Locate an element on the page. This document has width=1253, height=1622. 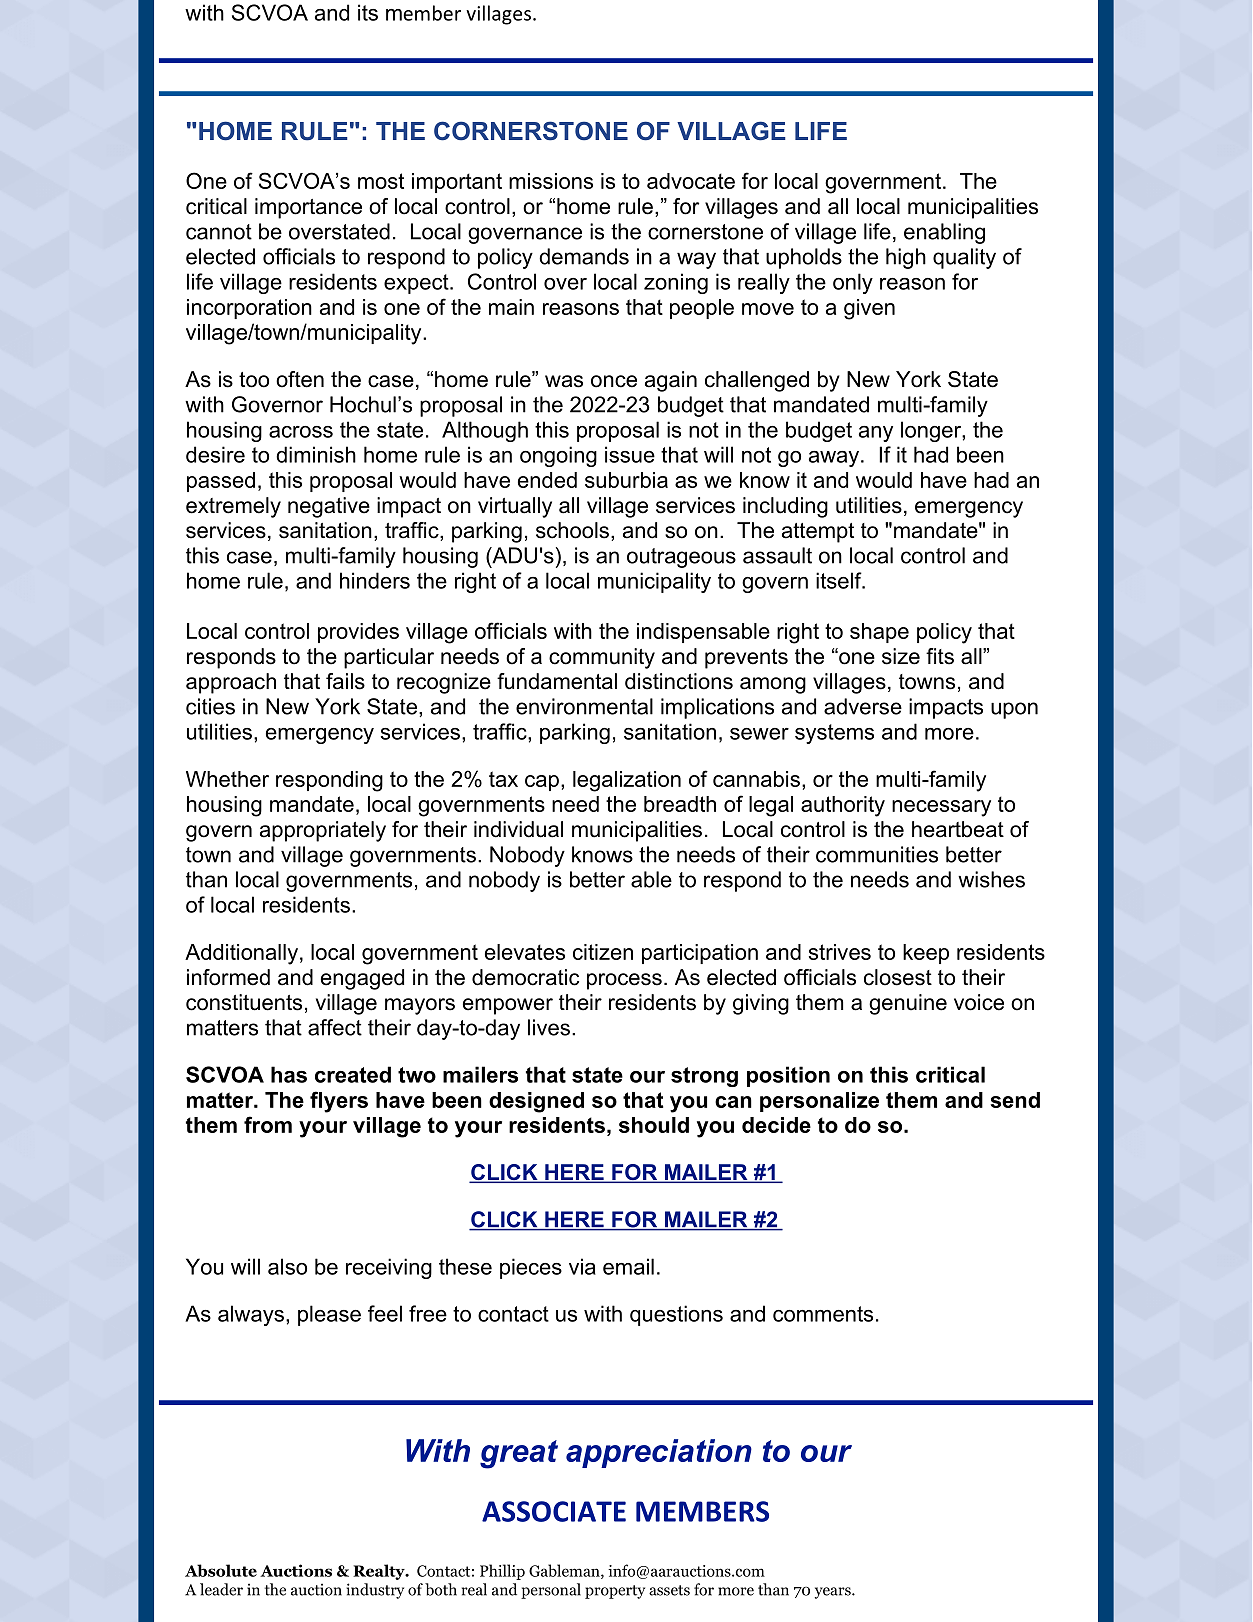
flyers is located at coordinates (339, 1102).
